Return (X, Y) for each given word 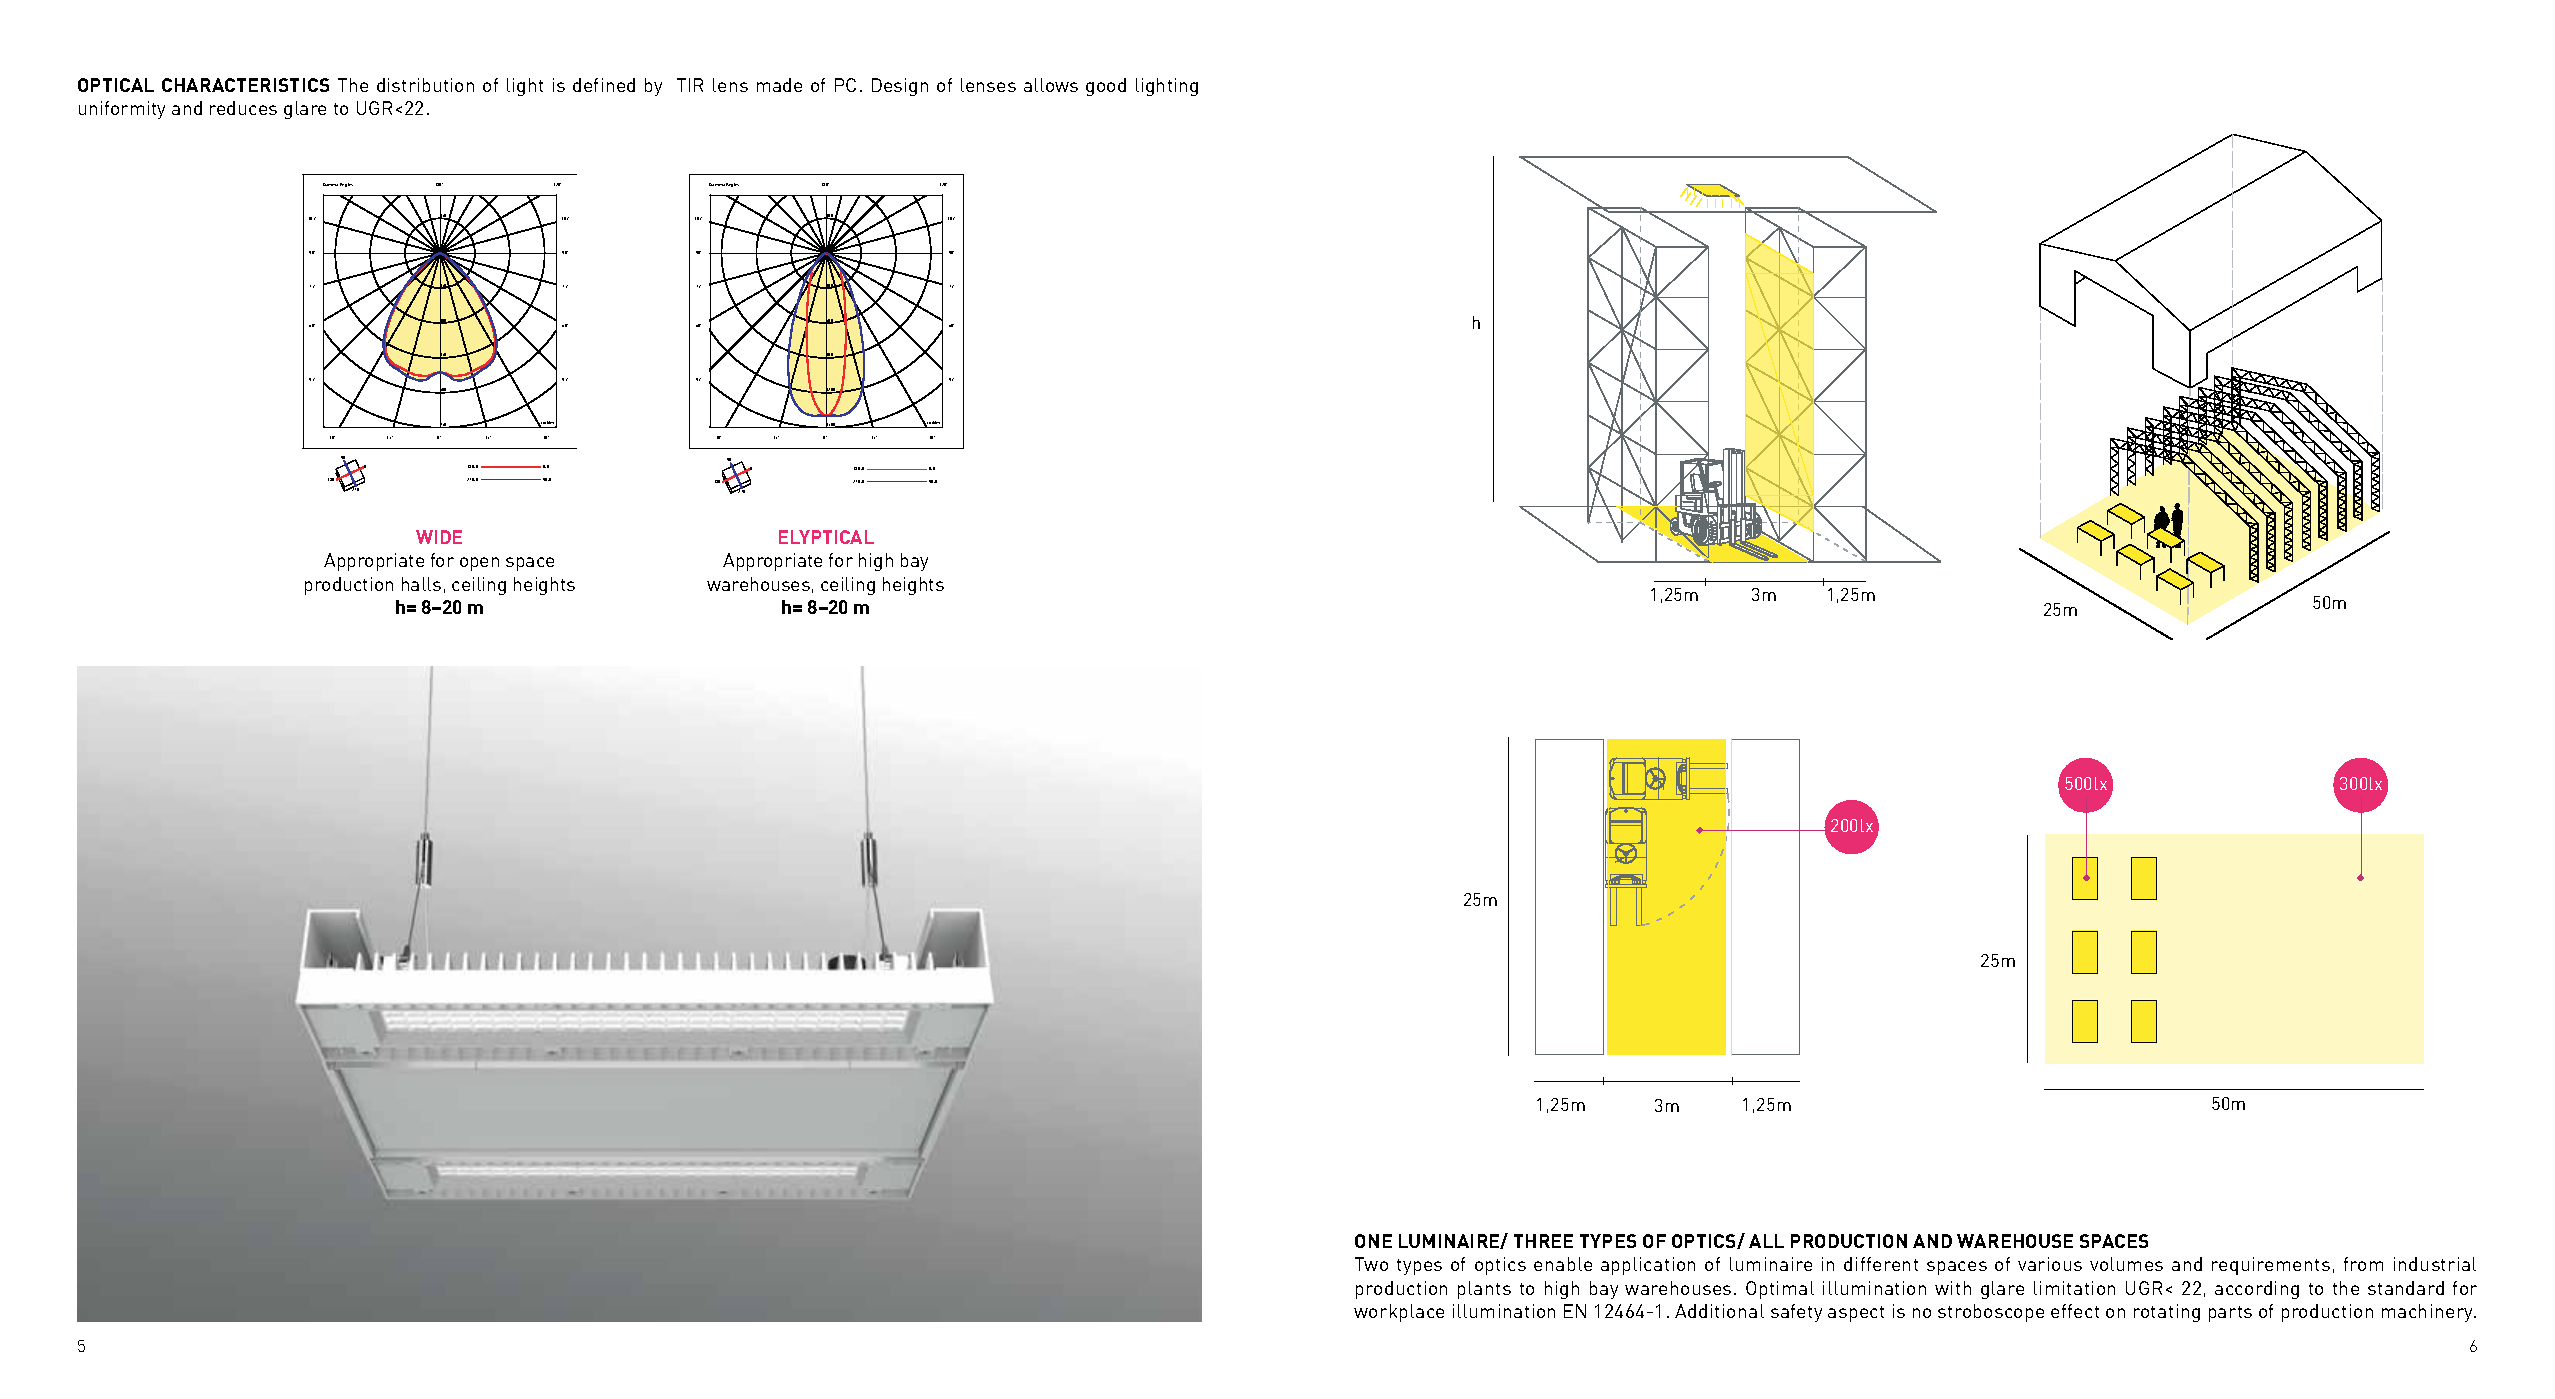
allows (1051, 85)
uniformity (122, 110)
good (1106, 87)
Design (900, 87)
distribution (425, 85)
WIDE (439, 537)
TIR (690, 85)
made (779, 85)
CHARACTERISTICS (245, 85)
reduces (243, 108)
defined (604, 85)
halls (421, 584)
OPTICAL (116, 85)
